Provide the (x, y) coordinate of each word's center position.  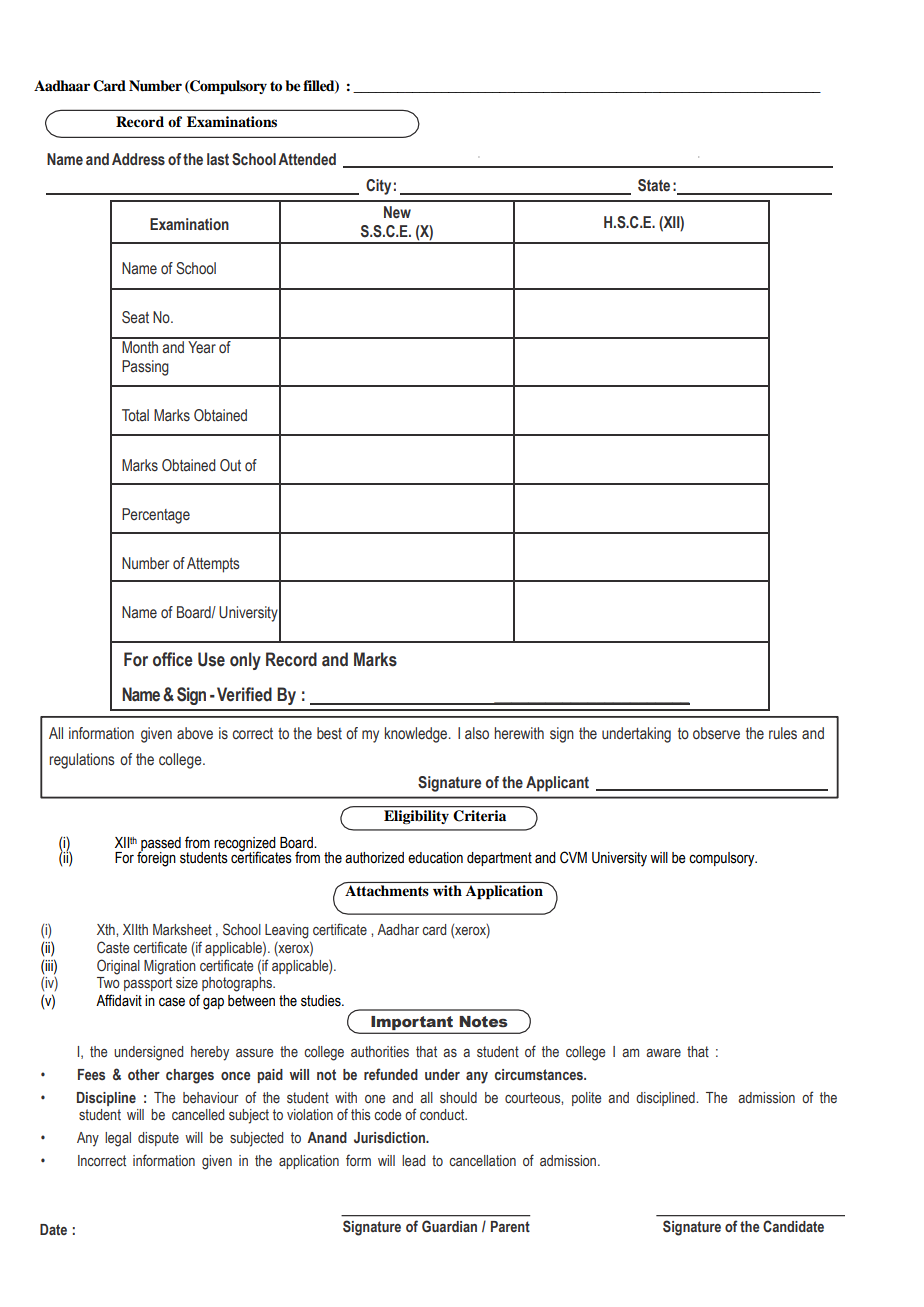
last (218, 159)
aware (663, 1053)
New (397, 212)
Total (135, 415)
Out (230, 465)
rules (783, 733)
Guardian (449, 1226)
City (378, 187)
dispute (158, 1139)
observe (716, 733)
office (173, 659)
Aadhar (398, 929)
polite (586, 1099)
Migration (170, 967)
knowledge (417, 735)
